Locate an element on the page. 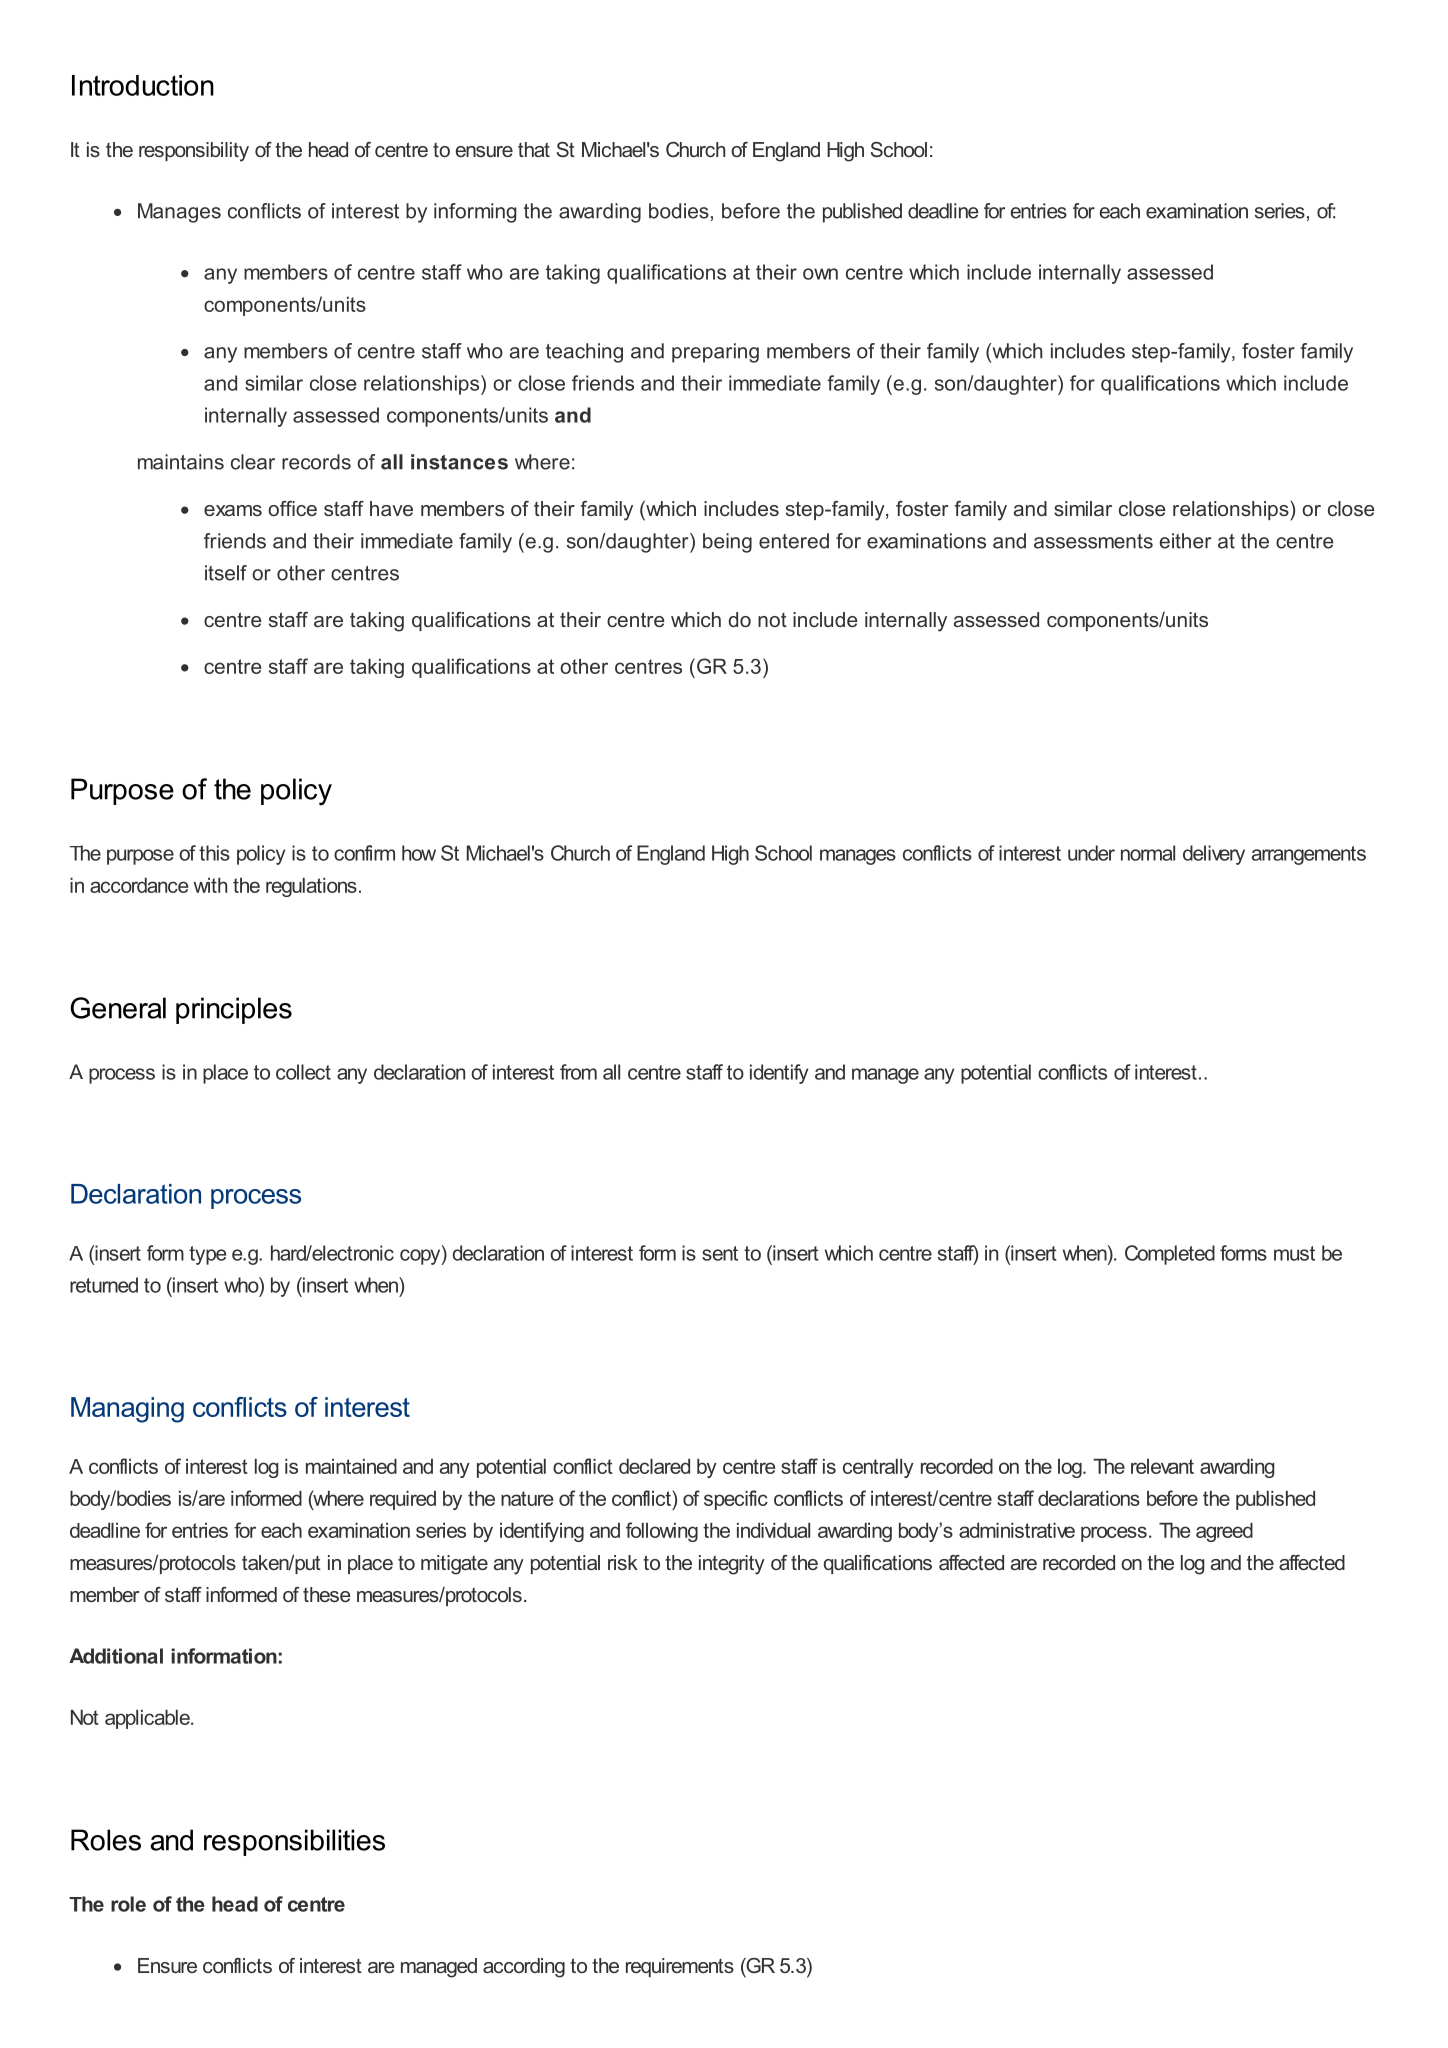 The width and height of the page is (1448, 2048). responsibilities is located at coordinates (294, 1842).
